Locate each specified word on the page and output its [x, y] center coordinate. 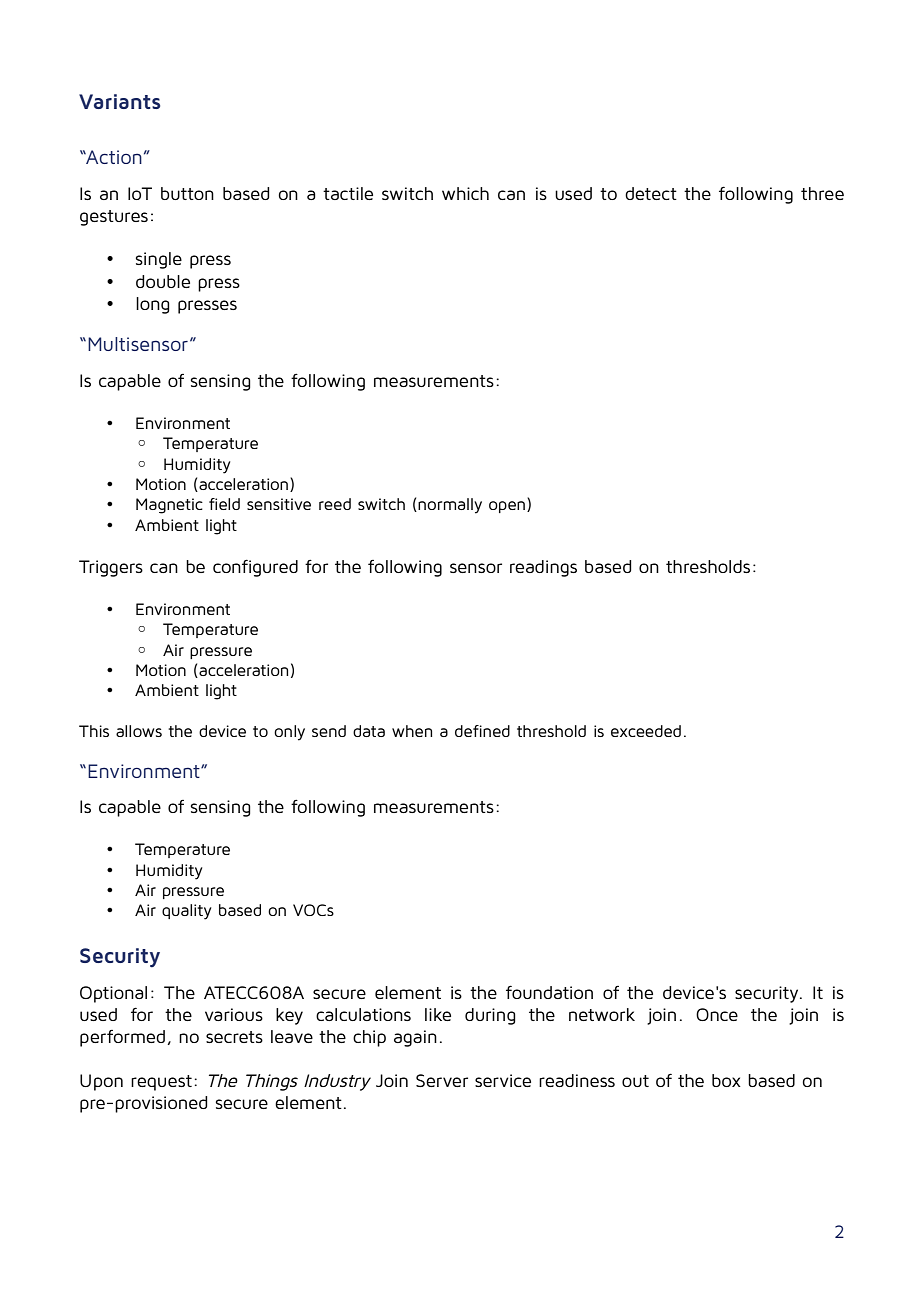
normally [450, 506]
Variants [119, 101]
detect [651, 193]
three [822, 193]
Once [717, 1014]
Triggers [111, 568]
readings [543, 568]
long [153, 305]
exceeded [646, 731]
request [161, 1083]
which [465, 193]
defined [482, 731]
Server [442, 1080]
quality [186, 912]
